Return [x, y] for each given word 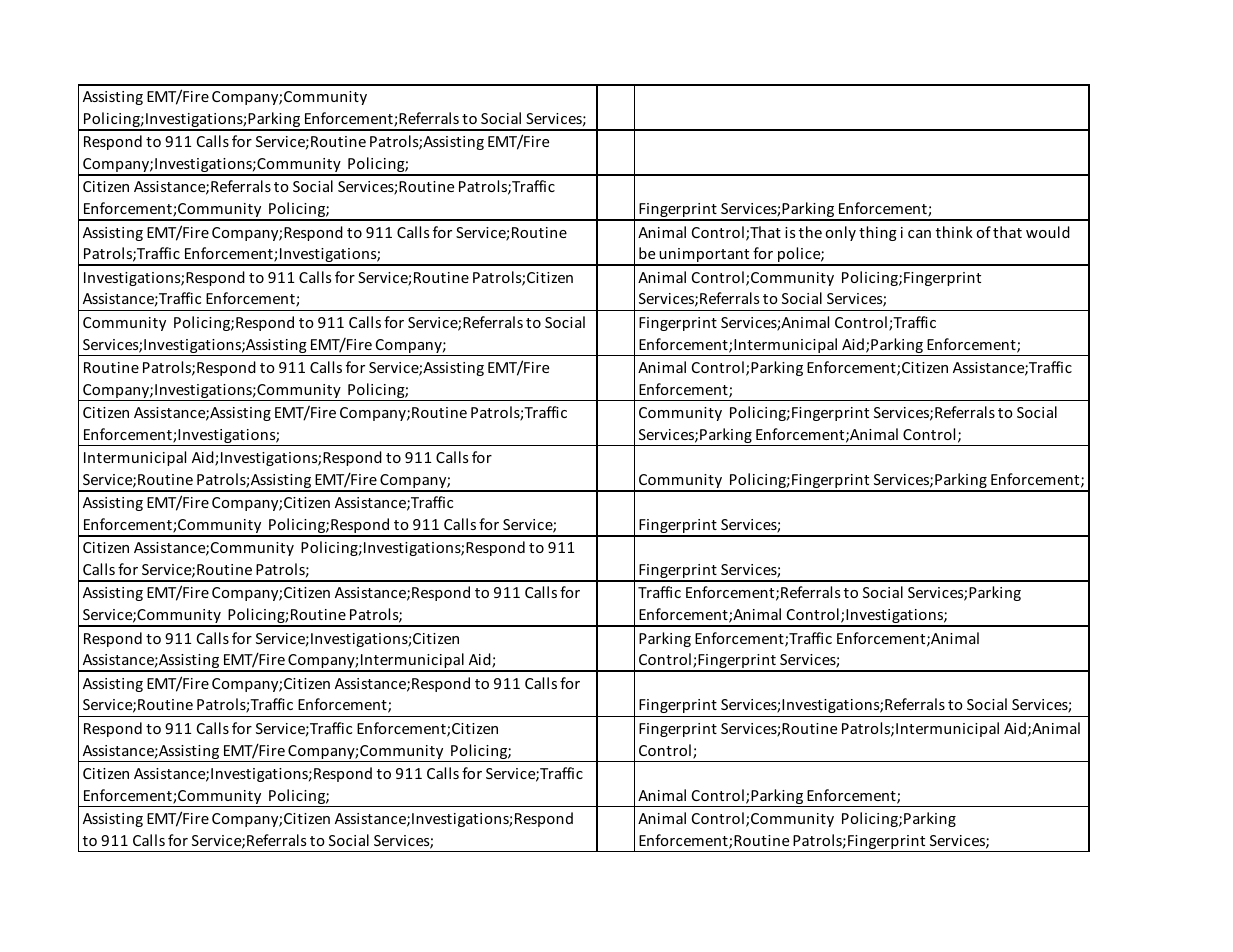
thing [878, 233]
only [840, 233]
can [919, 234]
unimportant [704, 256]
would [1048, 232]
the [810, 232]
